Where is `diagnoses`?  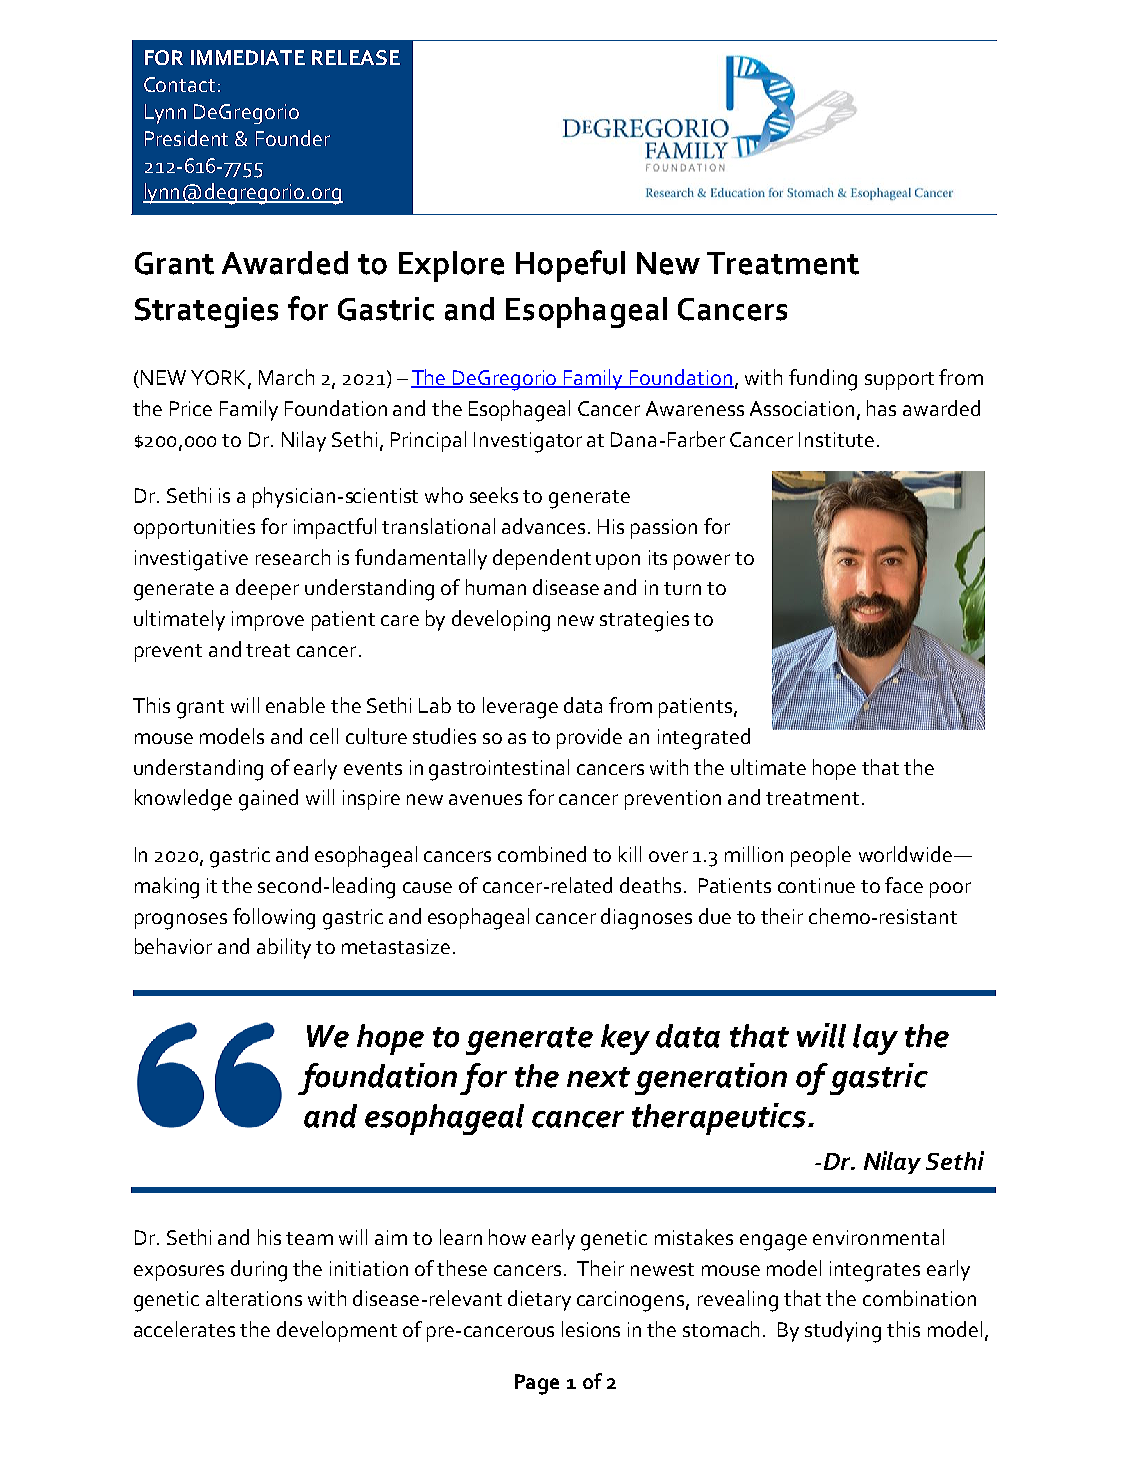
diagnoses is located at coordinates (646, 919).
